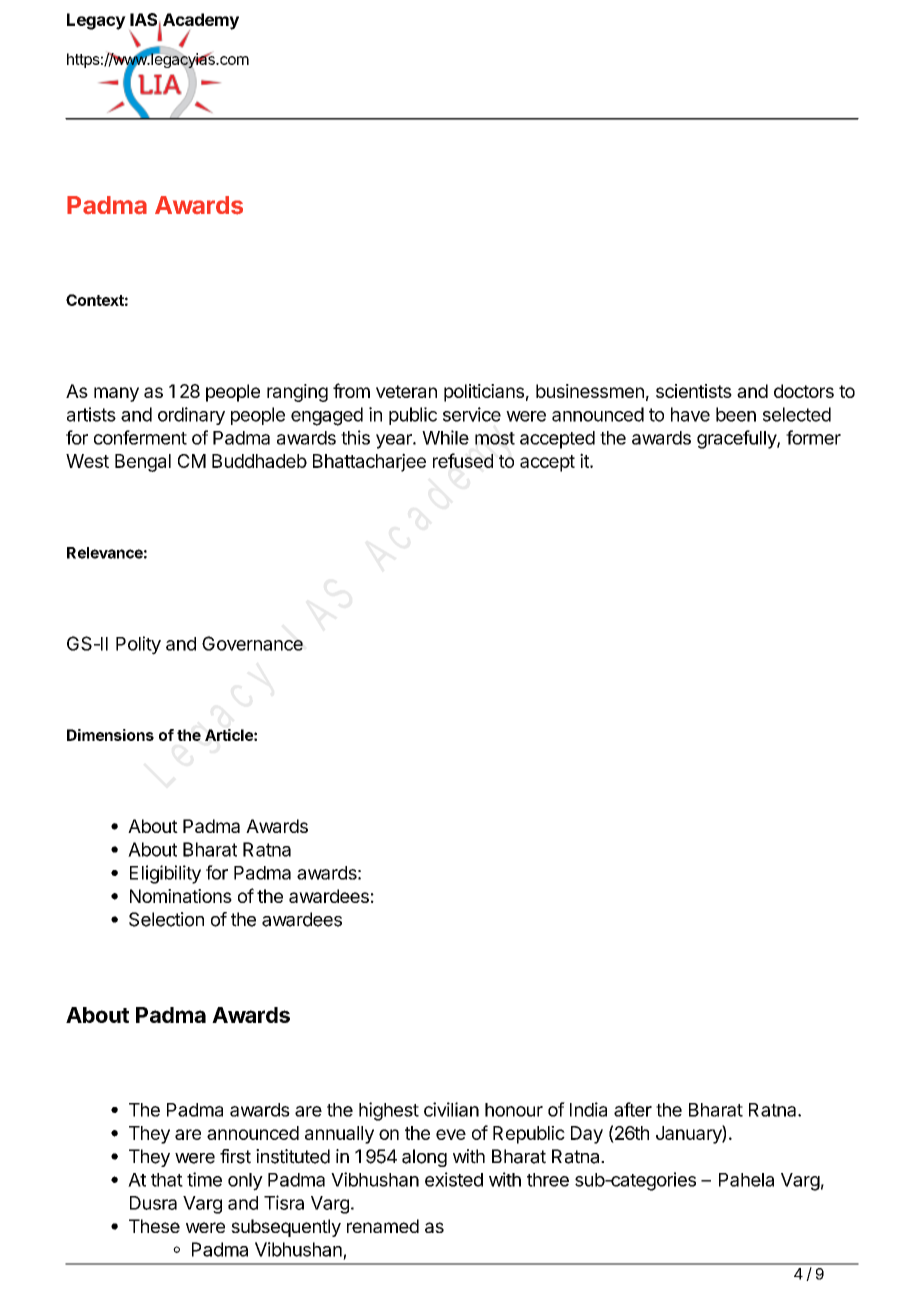  I want to click on Governance, so click(252, 643).
